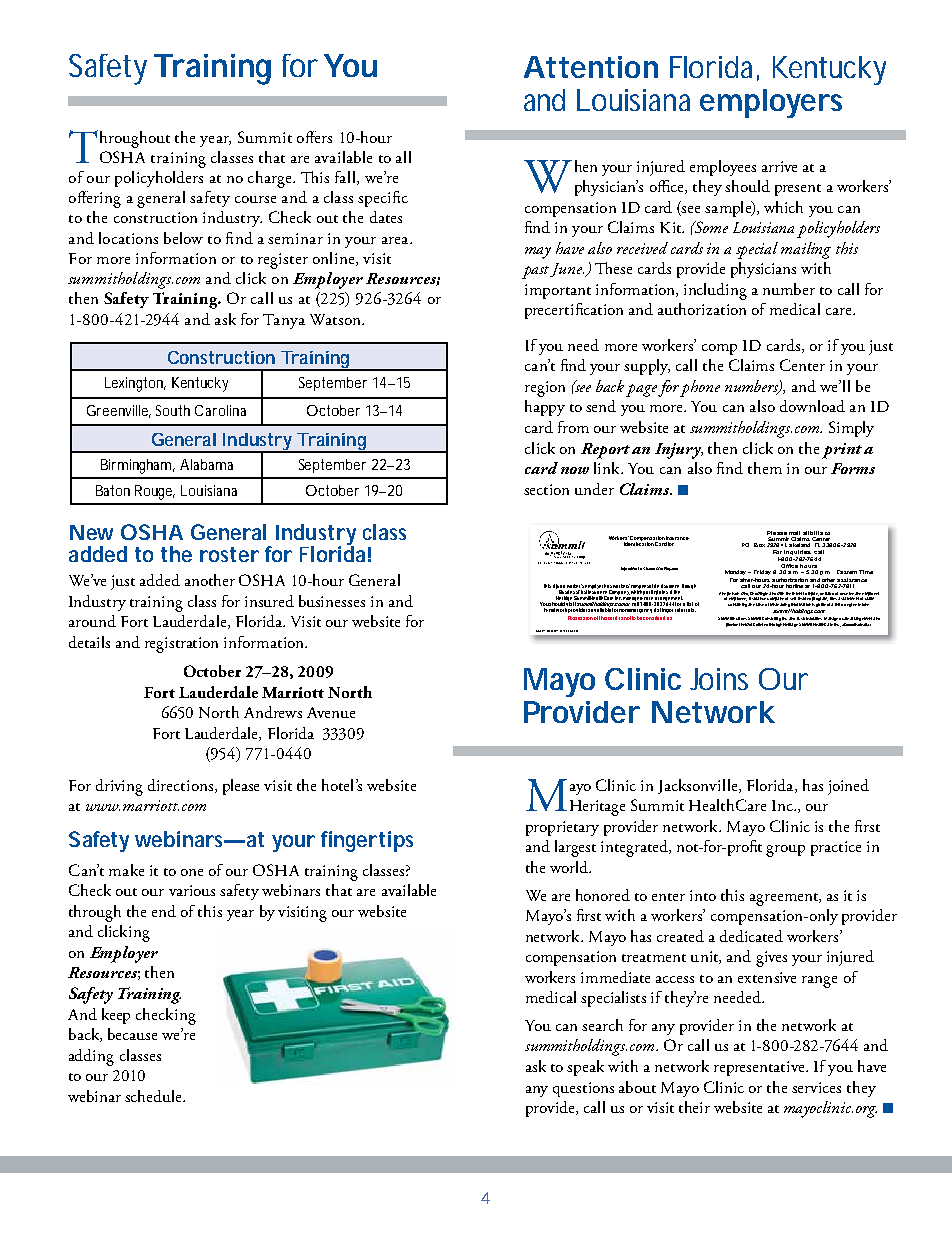 This screenshot has height=1233, width=952. Describe the element at coordinates (154, 1096) in the screenshot. I see `schedule` at that location.
